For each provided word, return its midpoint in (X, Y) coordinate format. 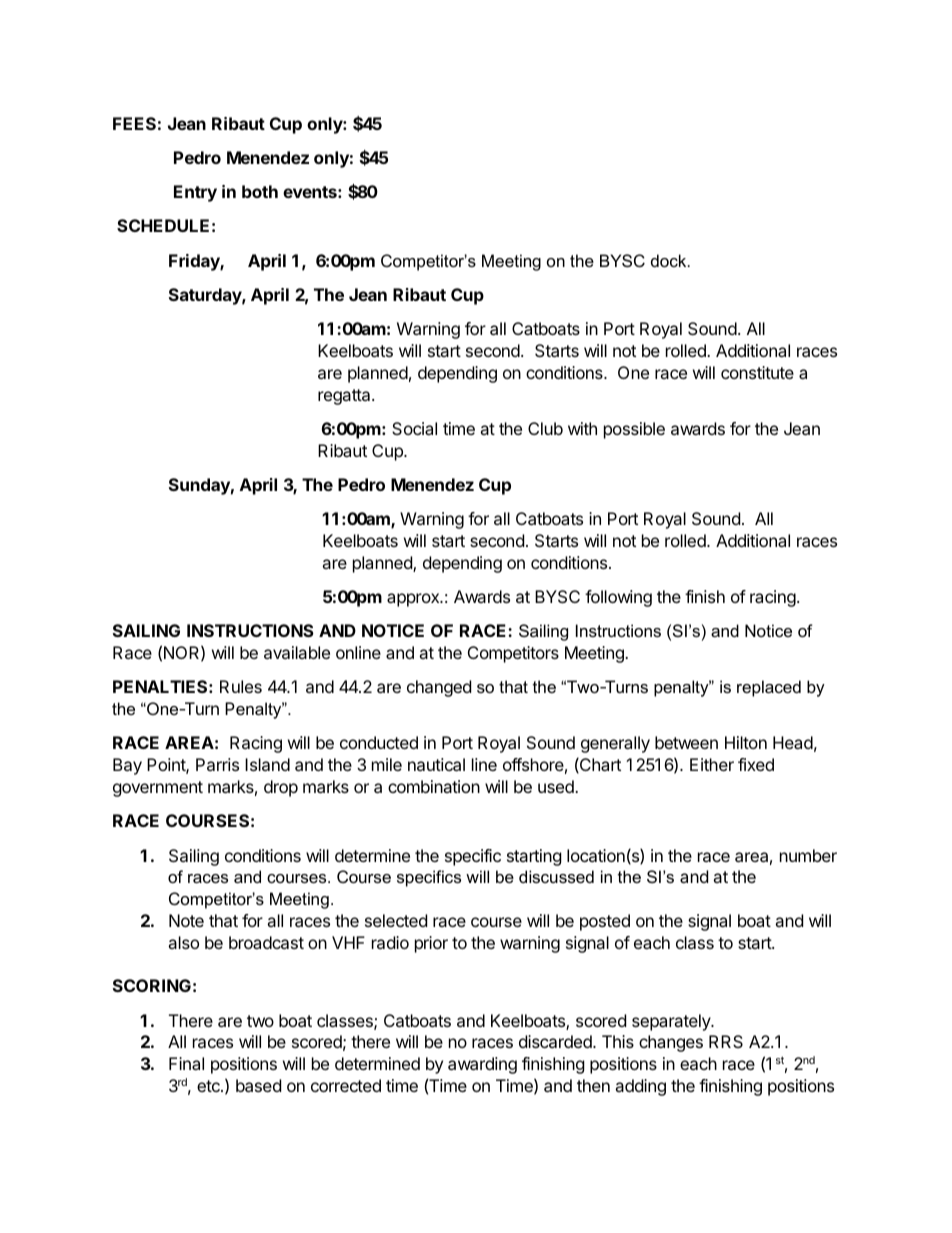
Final (186, 1063)
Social (414, 428)
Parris (217, 764)
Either (712, 764)
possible (634, 430)
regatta (345, 397)
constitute (757, 372)
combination (434, 786)
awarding (482, 1065)
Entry (195, 193)
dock (670, 260)
